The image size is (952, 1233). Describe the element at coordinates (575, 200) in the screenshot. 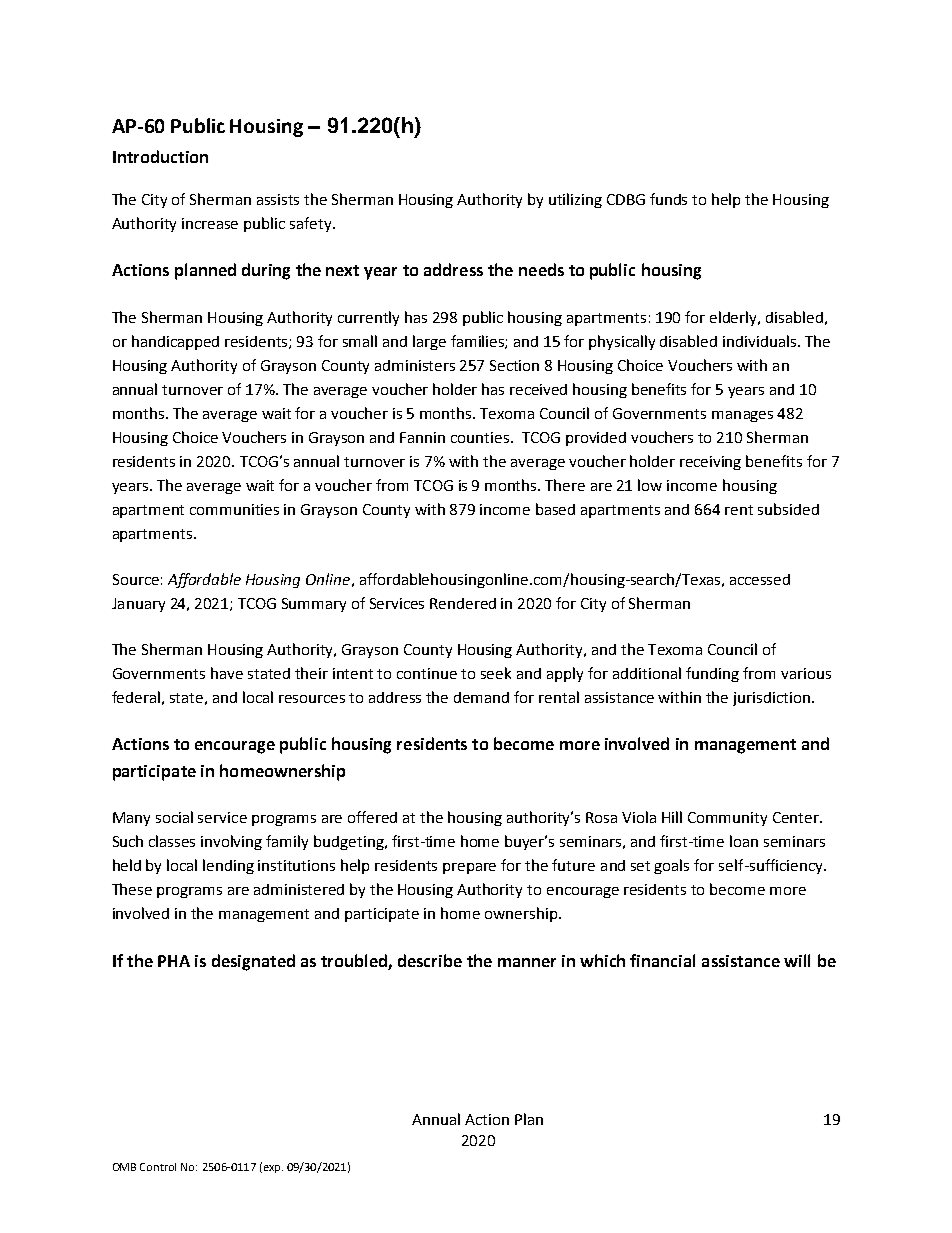

I see `utilizing` at that location.
